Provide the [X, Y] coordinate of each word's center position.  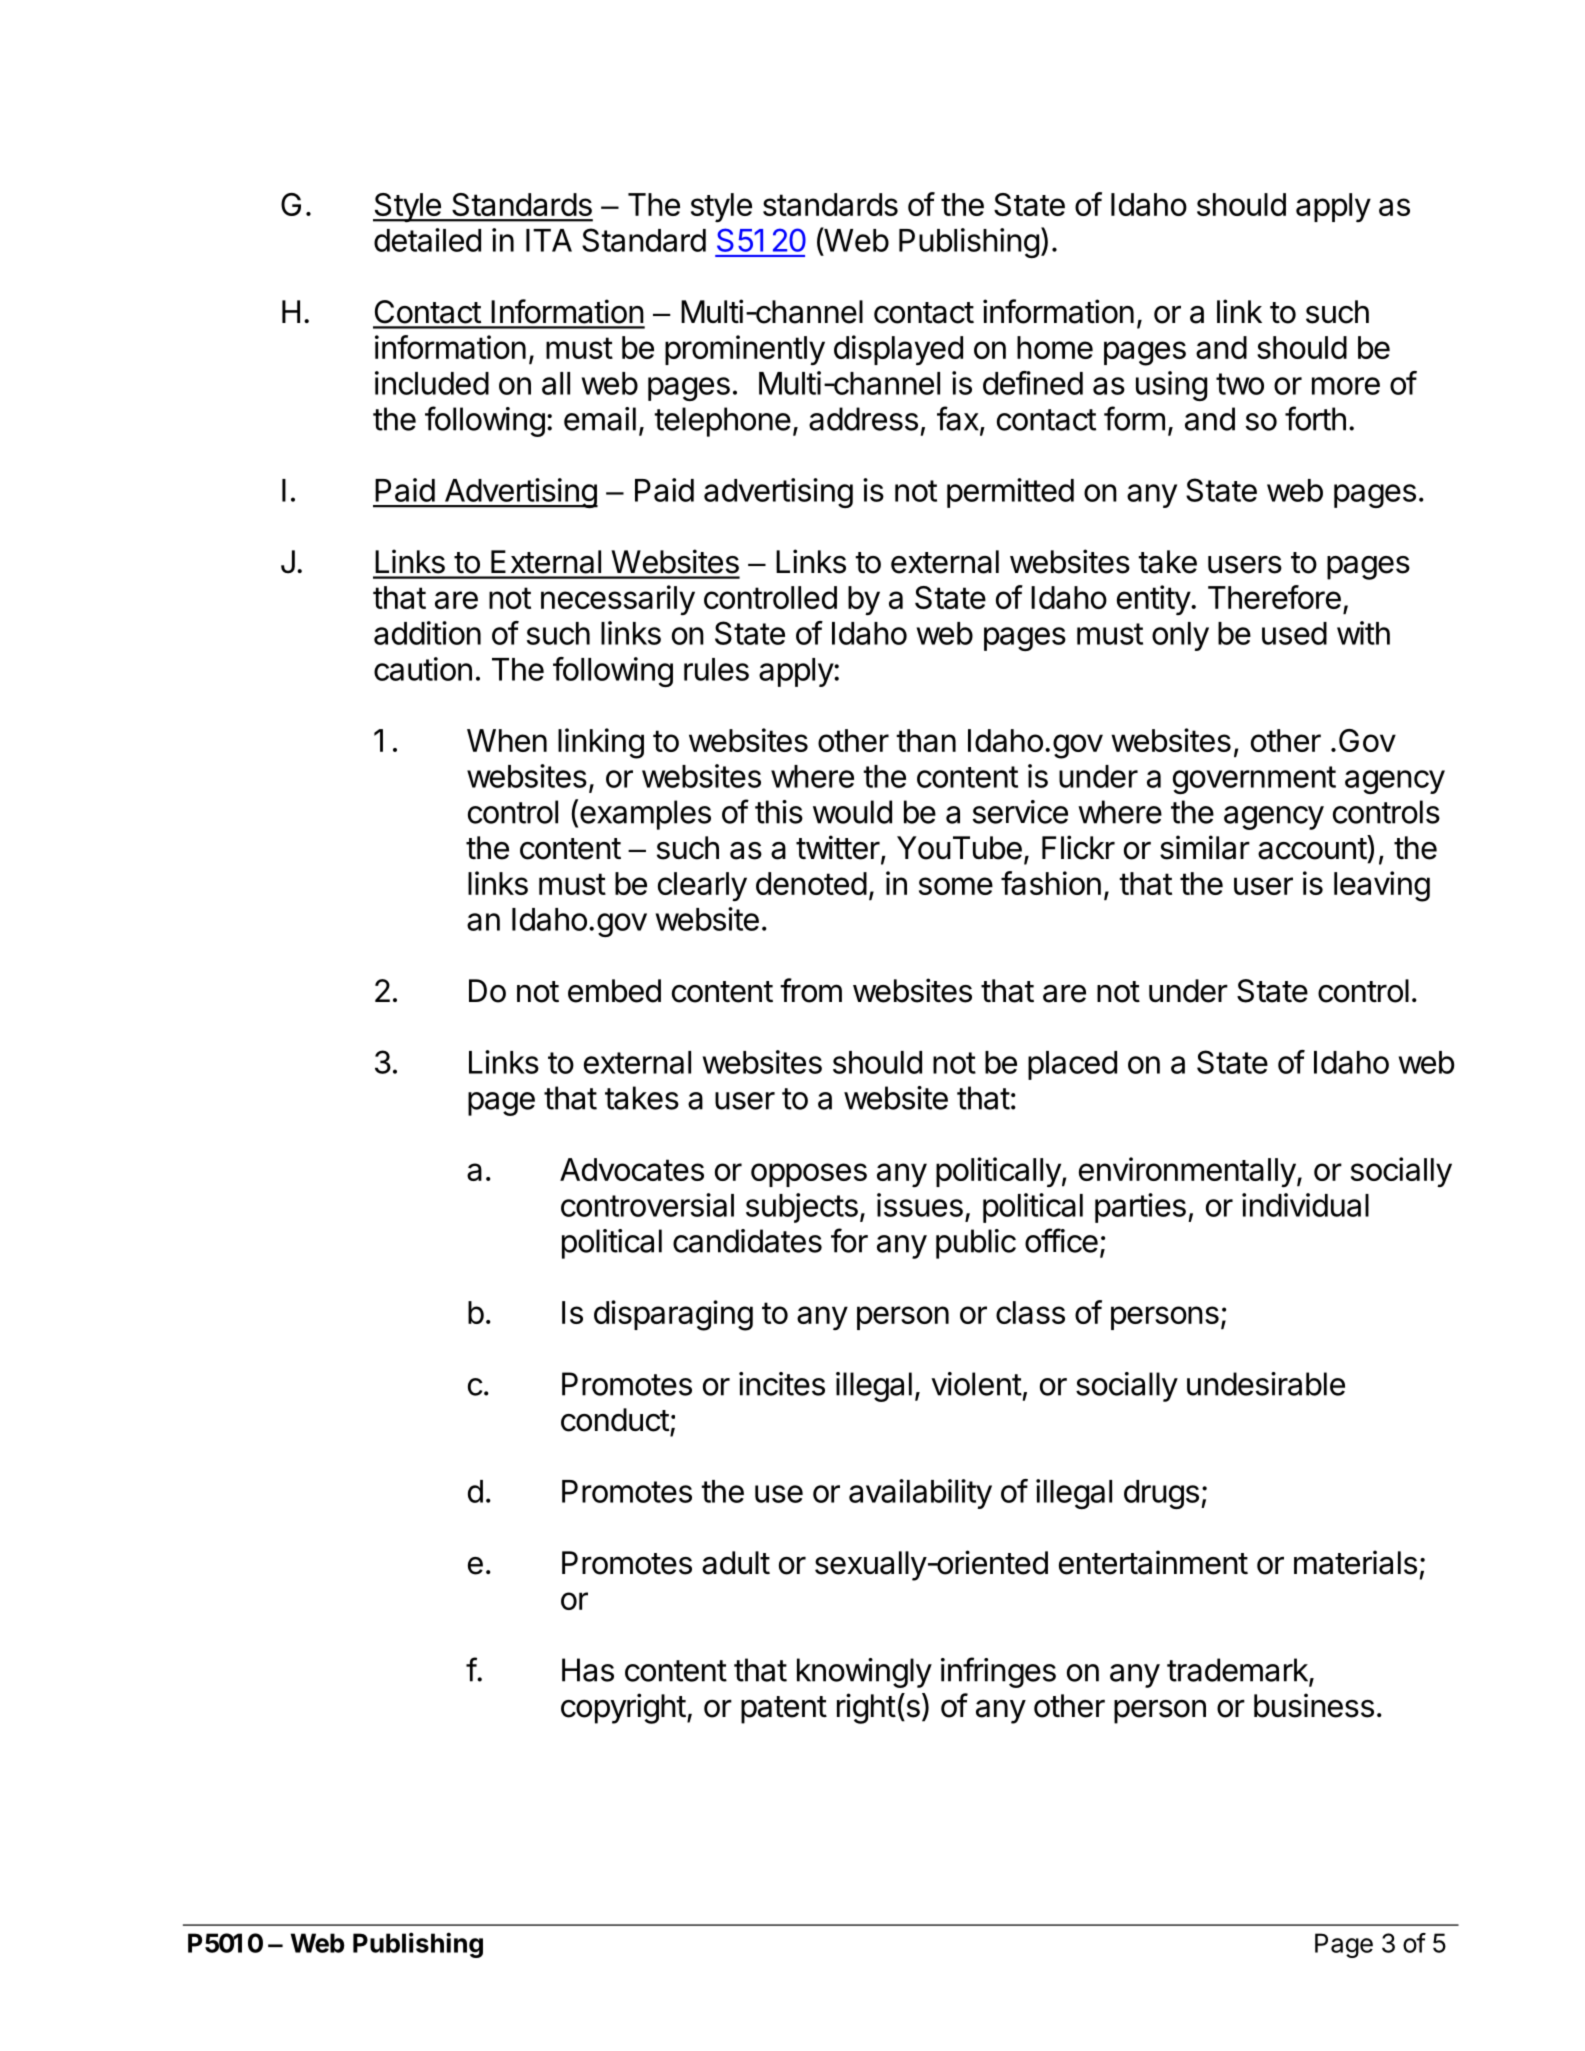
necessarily [618, 600]
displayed [898, 350]
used [1294, 633]
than [926, 740]
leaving [1382, 886]
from [811, 990]
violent [976, 1384]
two [1240, 384]
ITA [549, 240]
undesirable [1266, 1384]
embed [614, 991]
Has [588, 1670]
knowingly [864, 1673]
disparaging [673, 1315]
